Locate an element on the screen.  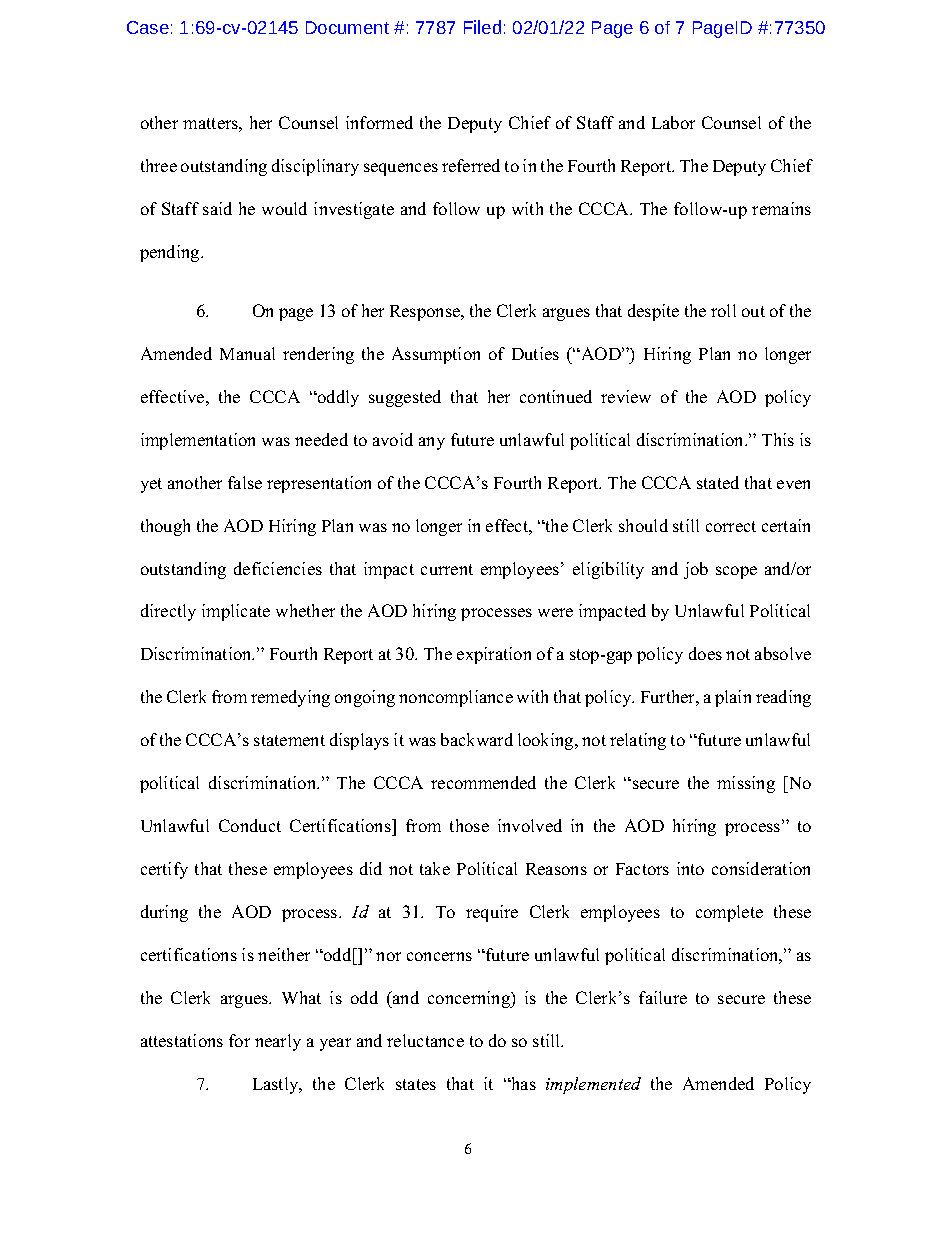
reluctance is located at coordinates (425, 1040).
